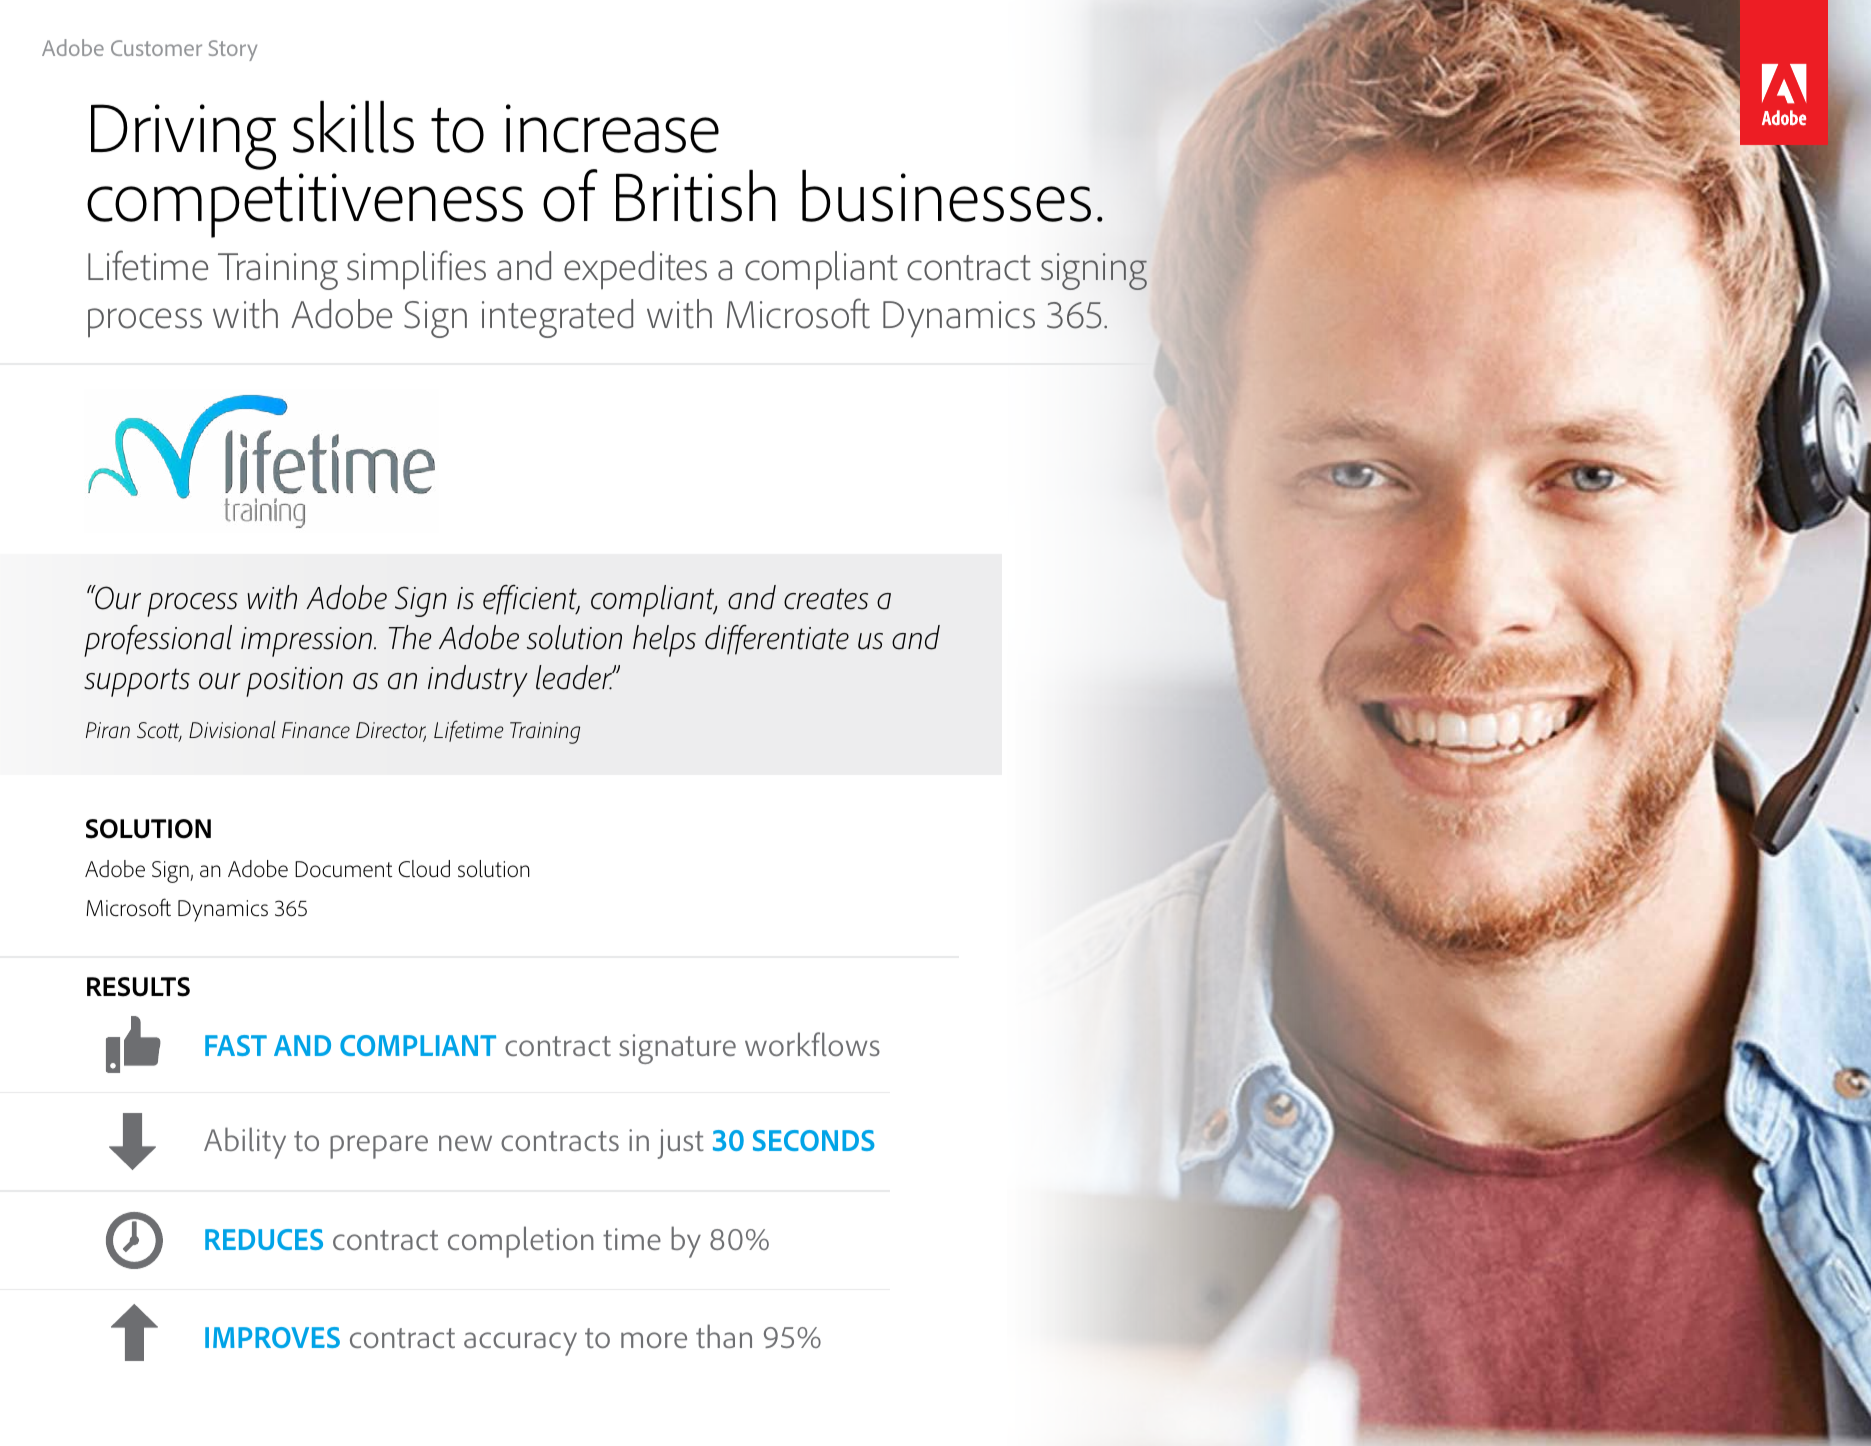  I want to click on than, so click(724, 1336).
